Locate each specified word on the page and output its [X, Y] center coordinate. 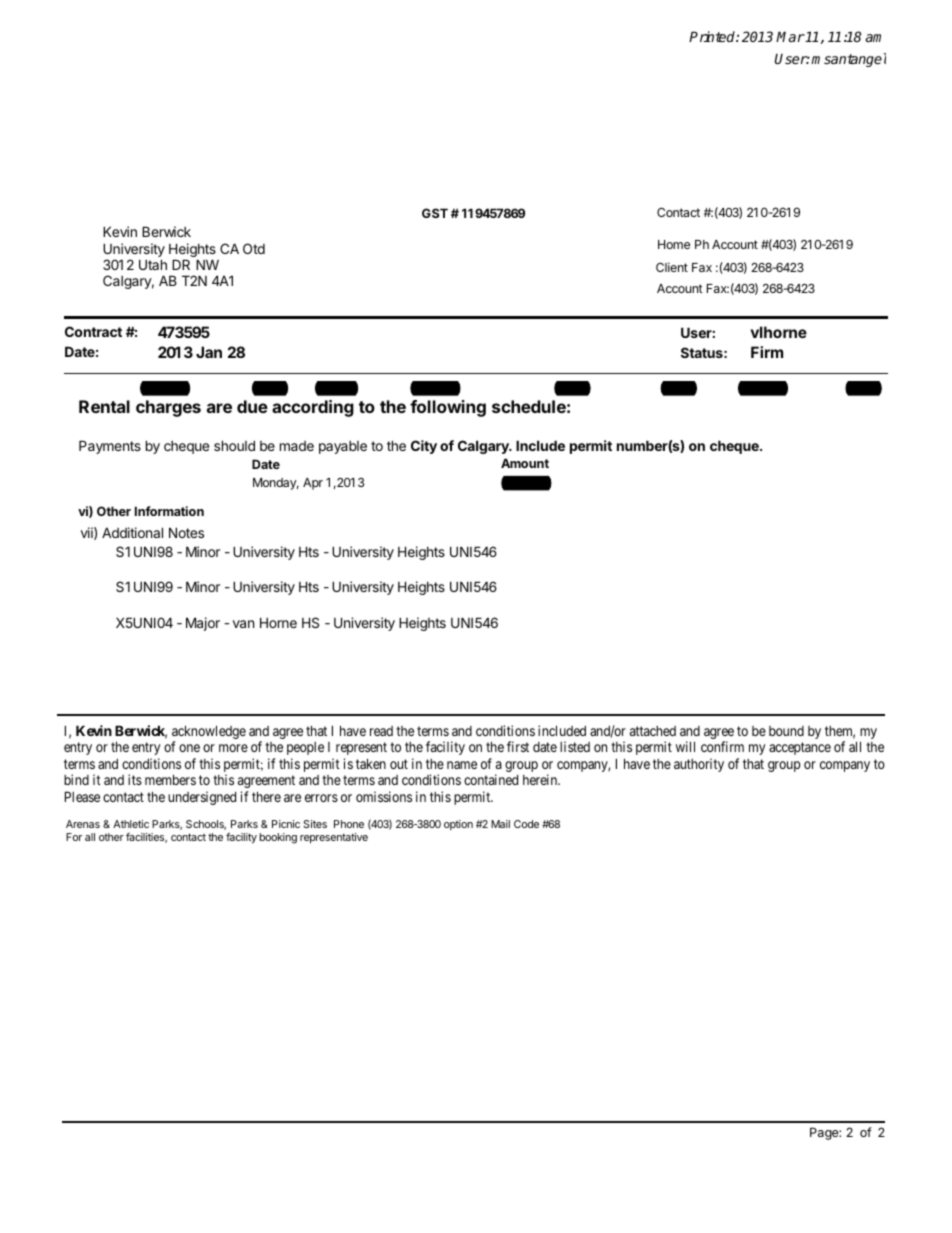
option [458, 825]
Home [674, 244]
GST [435, 213]
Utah [153, 264]
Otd [254, 248]
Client [672, 267]
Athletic [131, 824]
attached [653, 731]
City [424, 447]
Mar [790, 36]
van [243, 624]
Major [203, 624]
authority [699, 765]
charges [168, 408]
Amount [525, 463]
